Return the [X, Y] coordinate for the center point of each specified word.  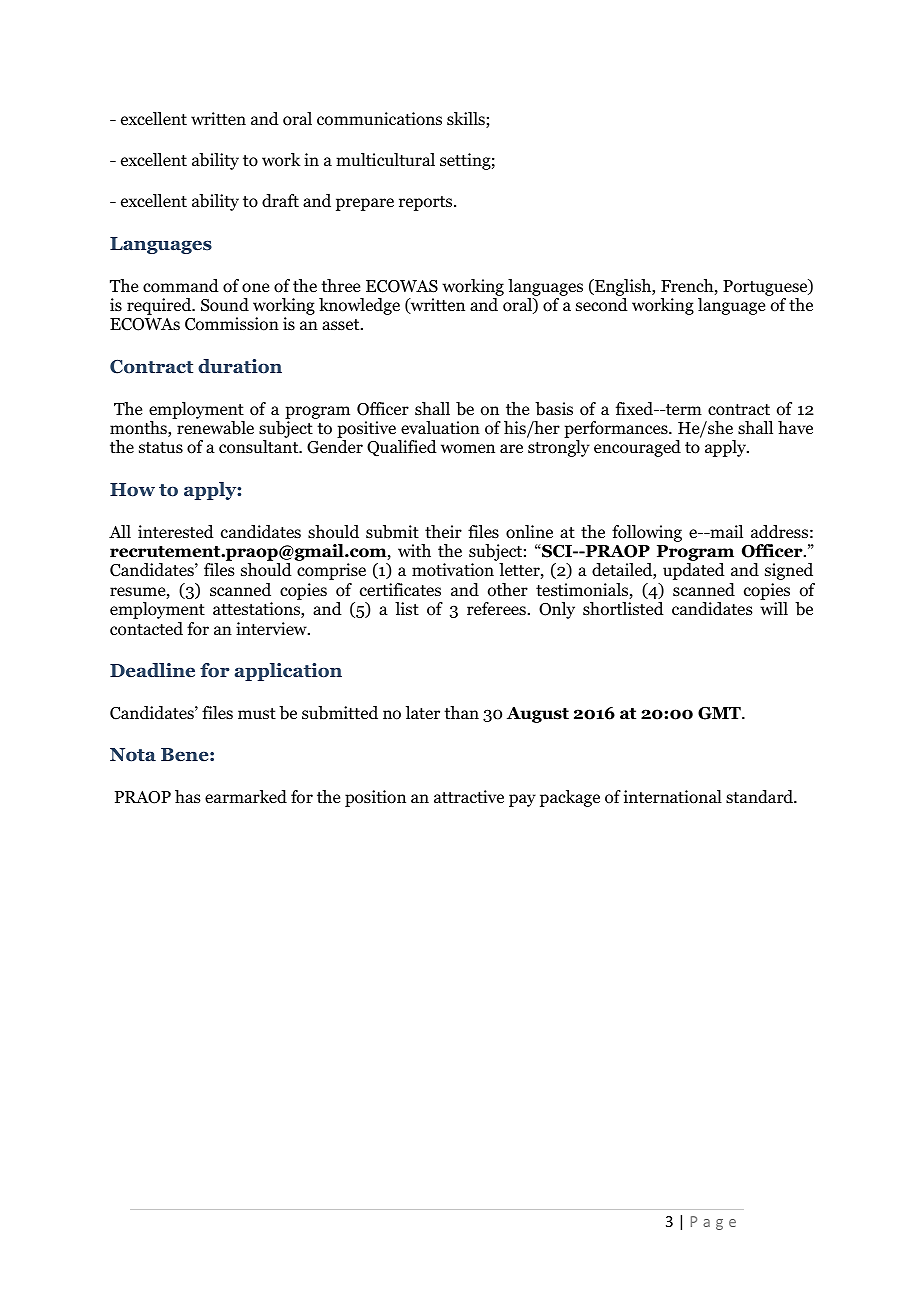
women [468, 449]
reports [427, 203]
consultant [260, 447]
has [188, 796]
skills [467, 120]
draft [280, 201]
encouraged [637, 448]
